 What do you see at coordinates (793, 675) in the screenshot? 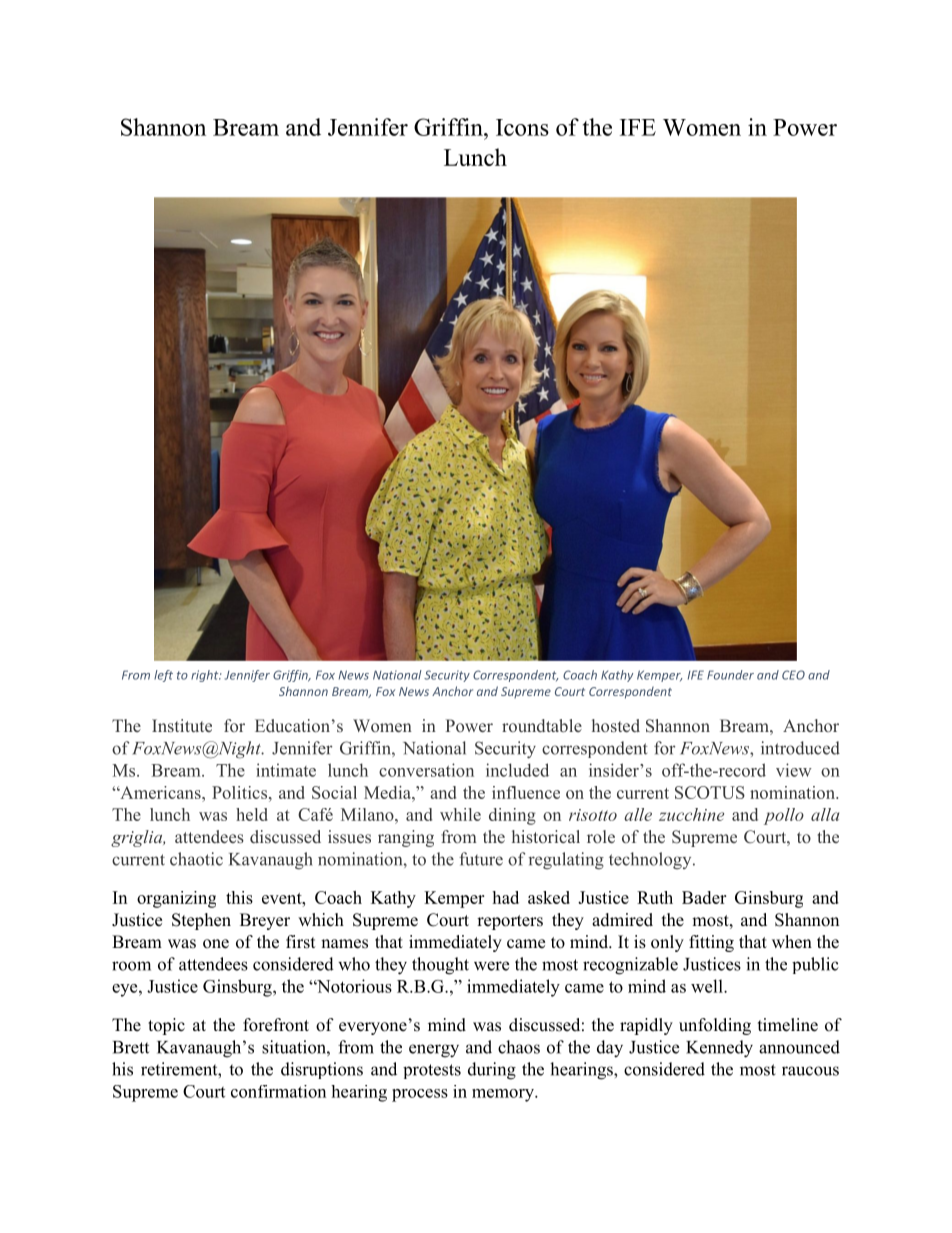
I see `CEO` at bounding box center [793, 675].
